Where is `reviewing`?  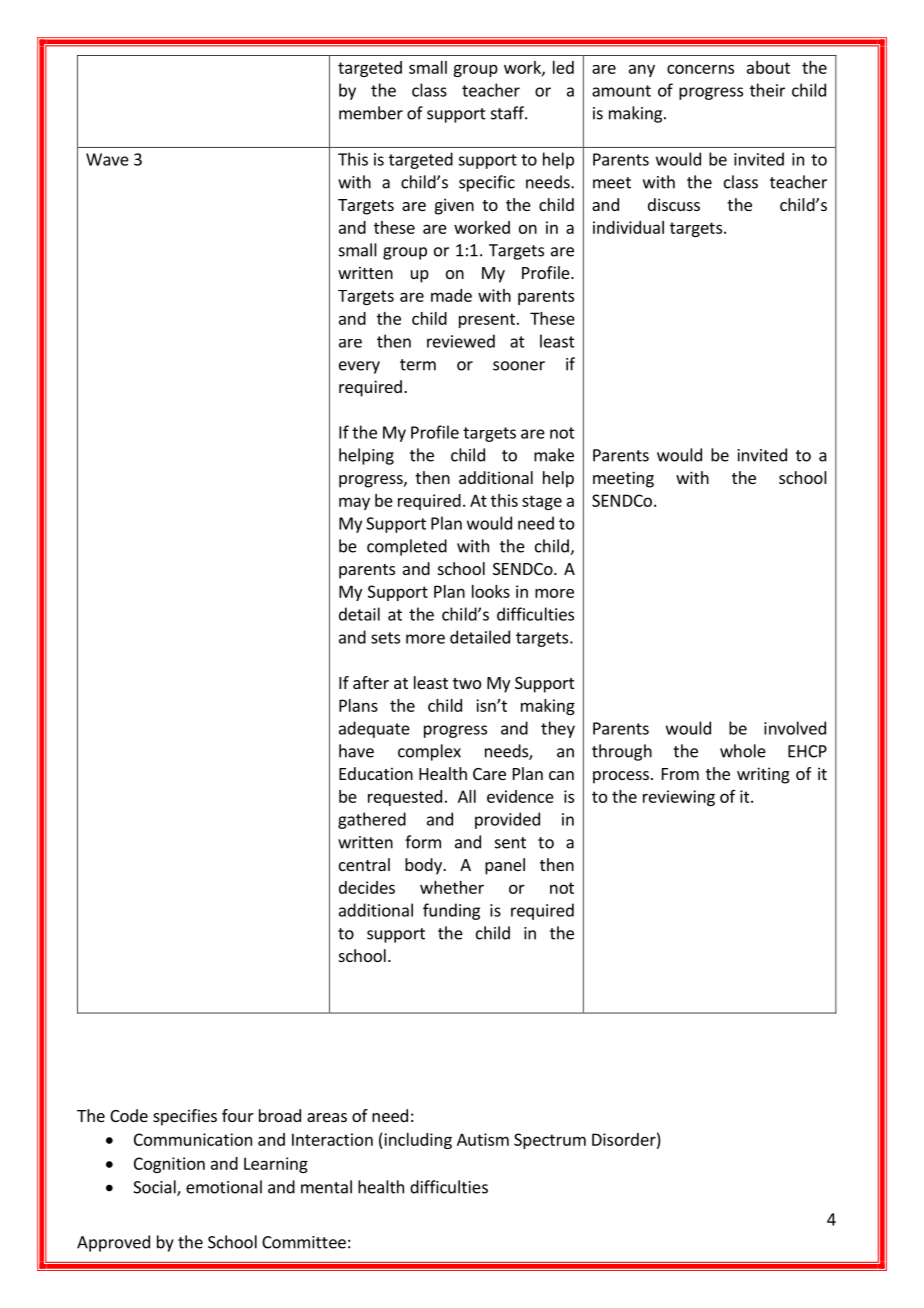 reviewing is located at coordinates (679, 798).
